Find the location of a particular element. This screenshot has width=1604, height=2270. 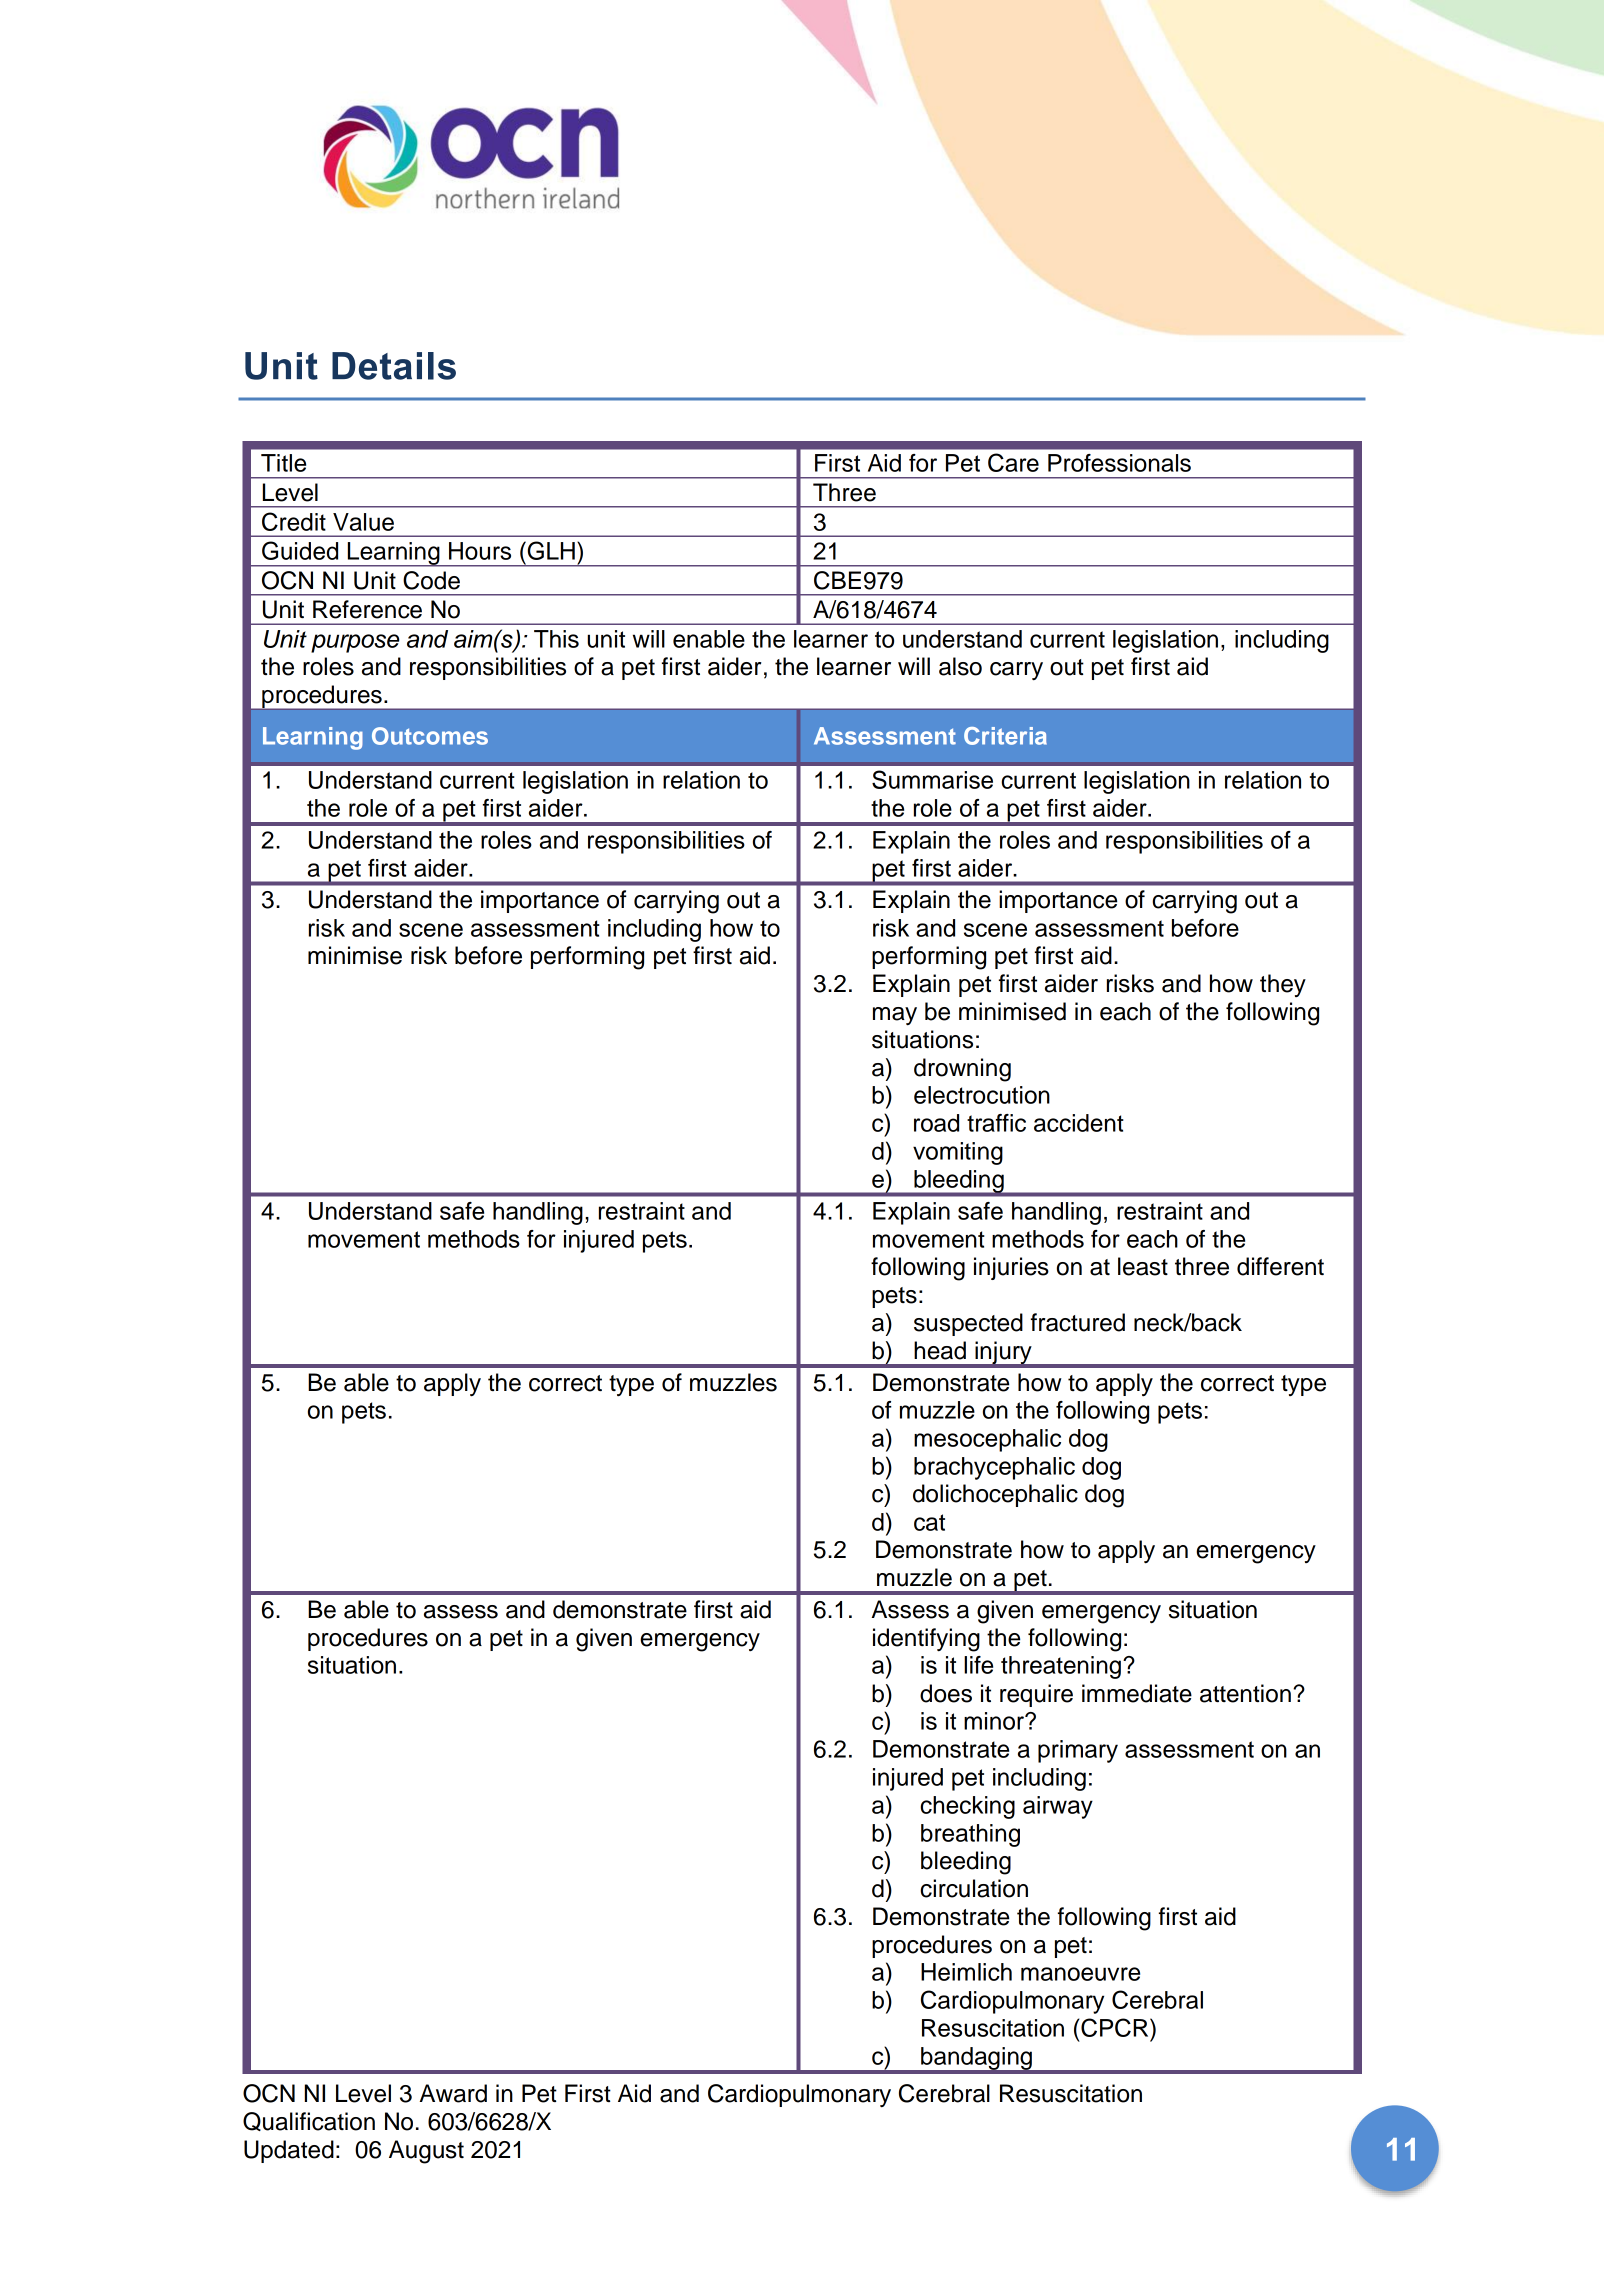

may is located at coordinates (895, 1016).
